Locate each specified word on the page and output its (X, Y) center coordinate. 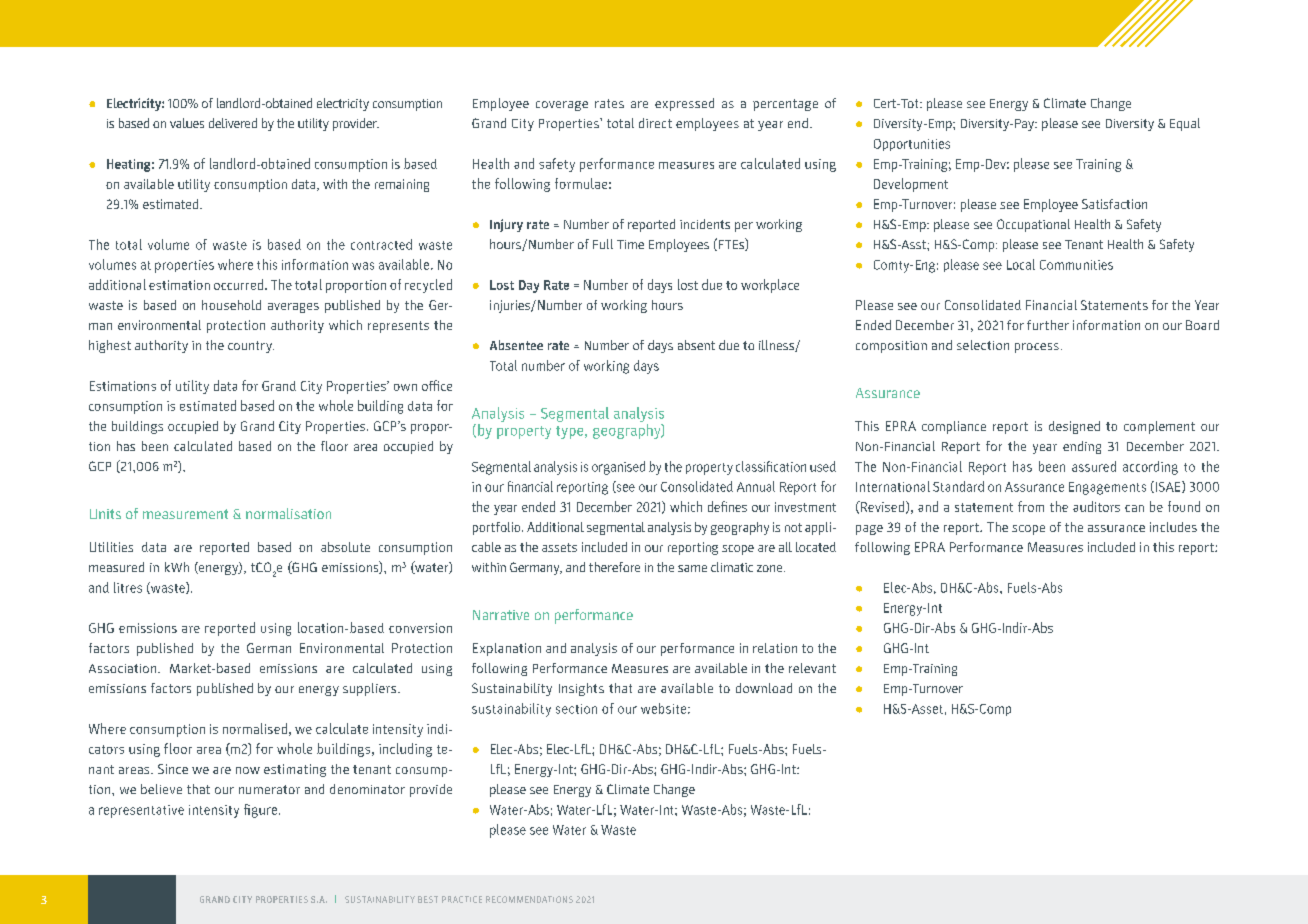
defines (727, 506)
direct (655, 123)
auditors (1096, 506)
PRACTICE (462, 899)
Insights (581, 689)
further (1048, 325)
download (764, 688)
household (231, 305)
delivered (233, 123)
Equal (1185, 124)
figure (260, 811)
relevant (812, 668)
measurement (185, 514)
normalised (255, 728)
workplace (770, 286)
